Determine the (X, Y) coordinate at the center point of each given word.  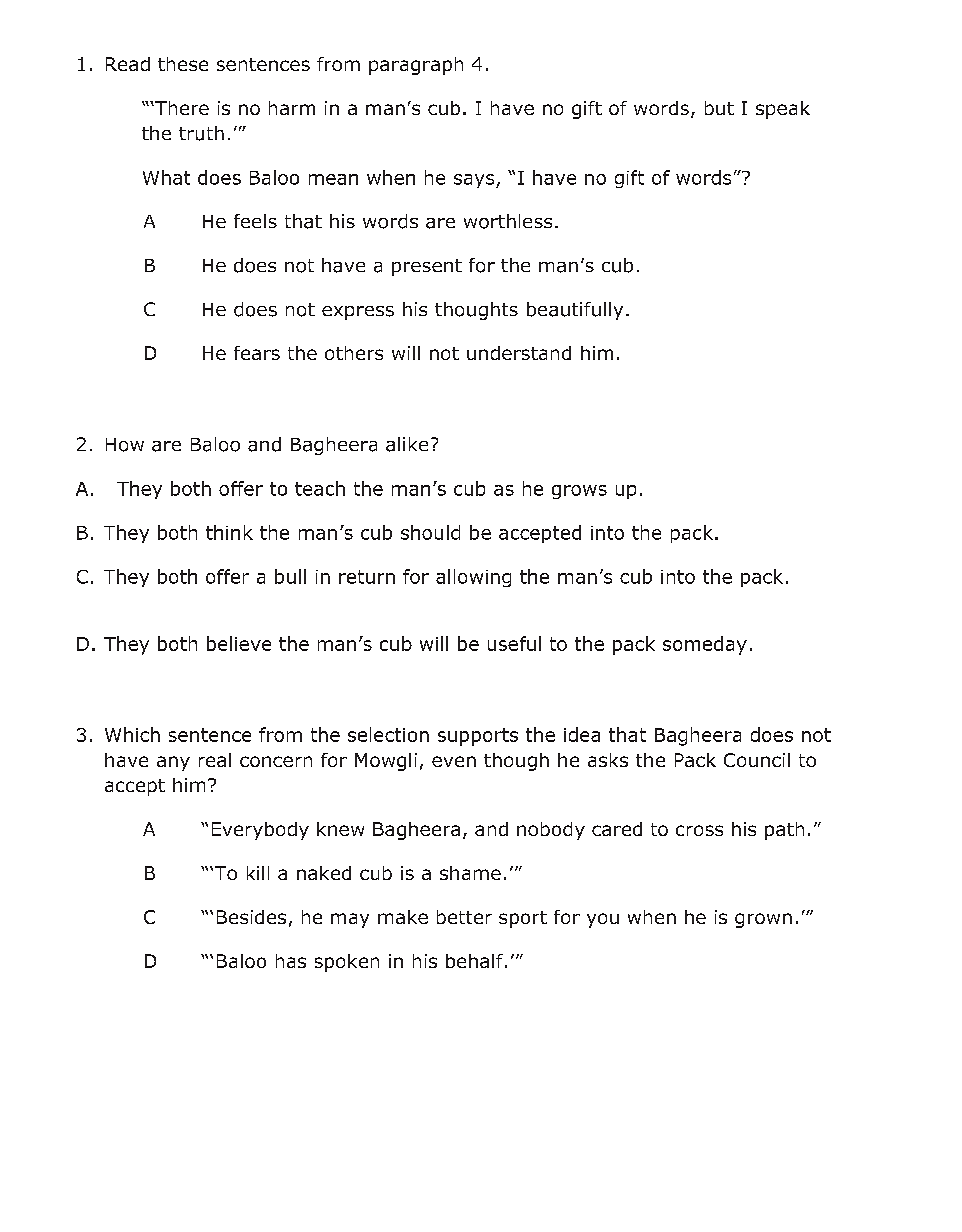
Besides (251, 917)
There (181, 108)
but (719, 108)
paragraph (416, 66)
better (464, 917)
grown (763, 920)
